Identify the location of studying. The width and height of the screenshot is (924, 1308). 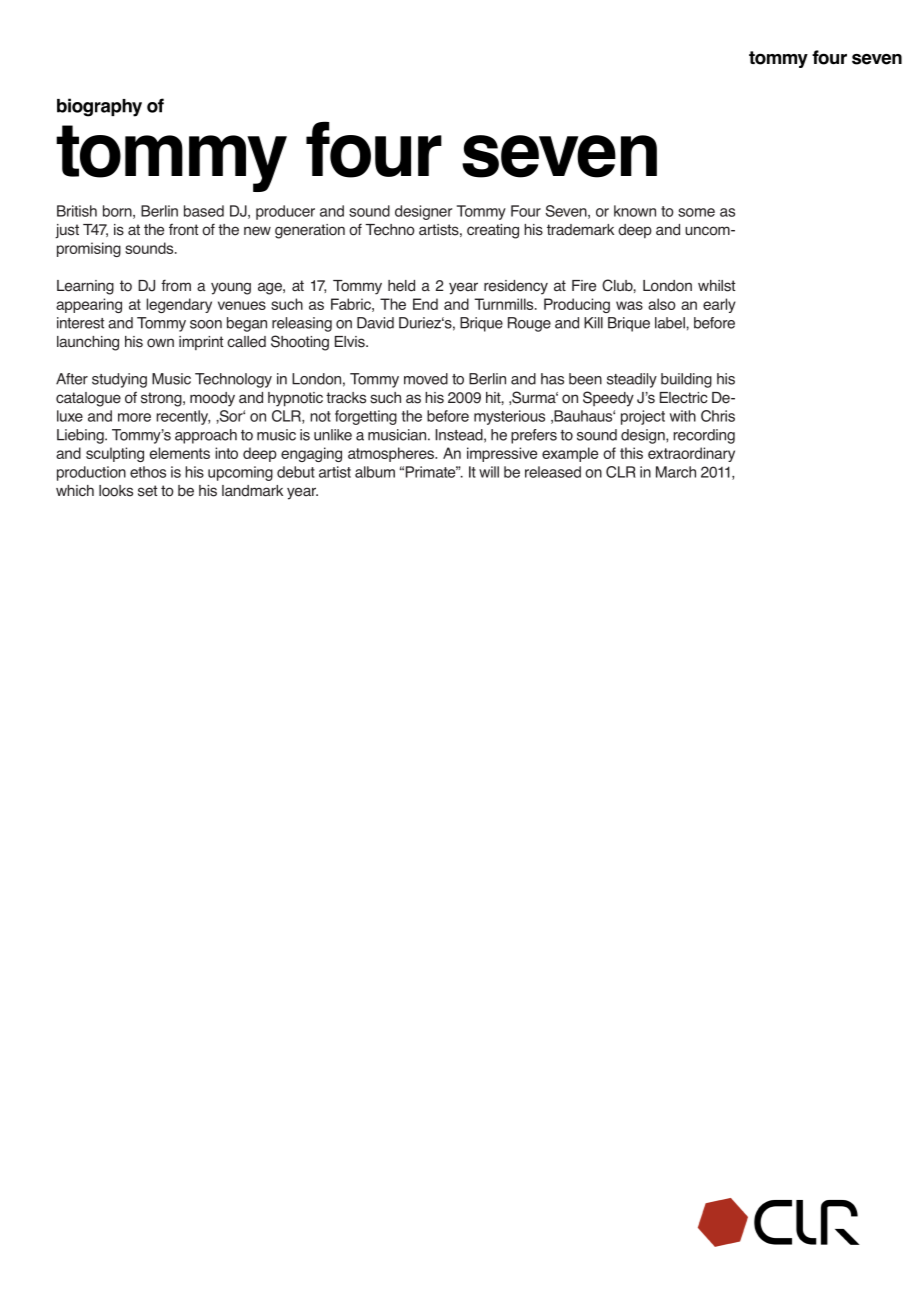
(119, 380).
